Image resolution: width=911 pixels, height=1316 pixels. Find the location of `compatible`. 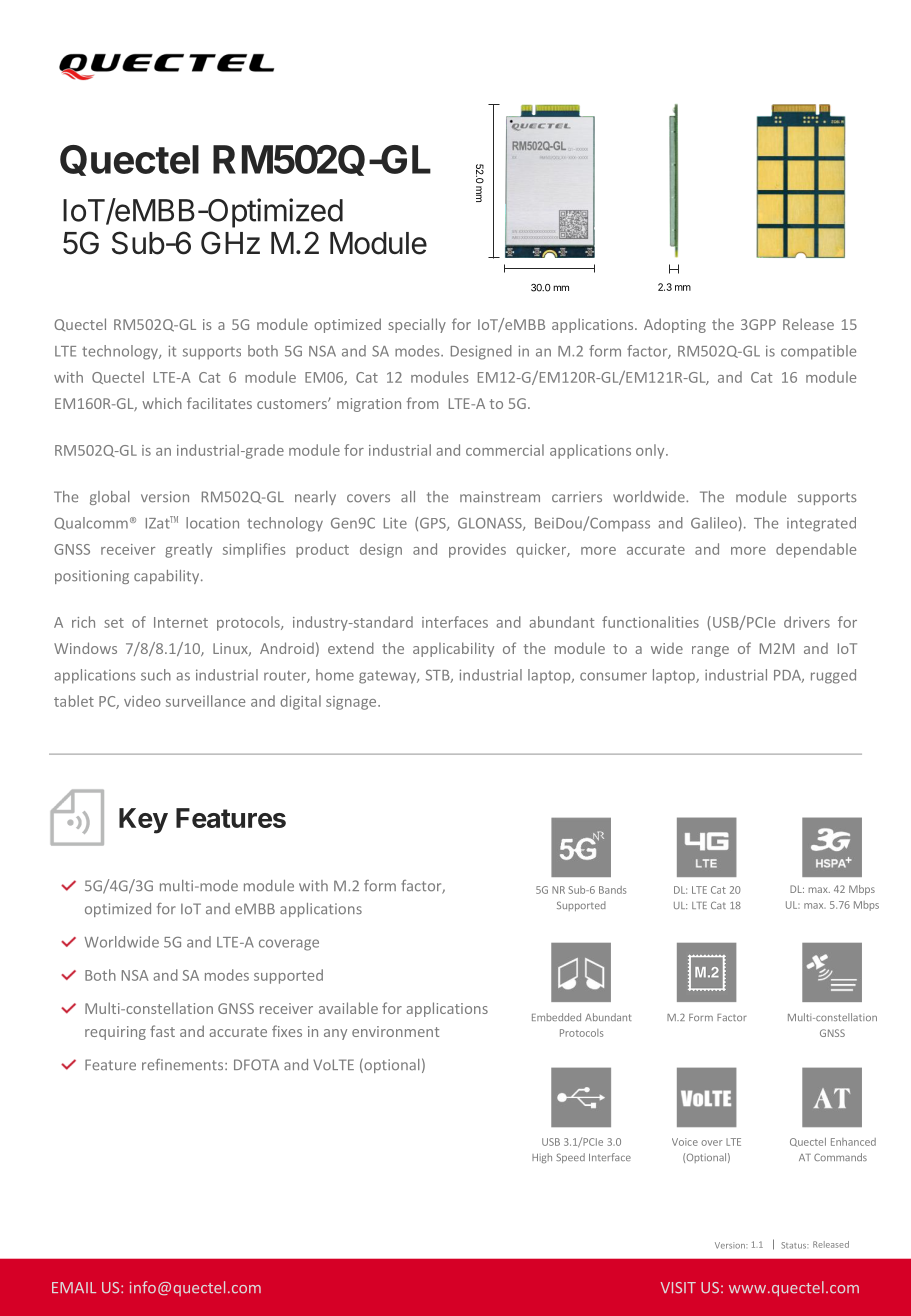

compatible is located at coordinates (818, 352).
